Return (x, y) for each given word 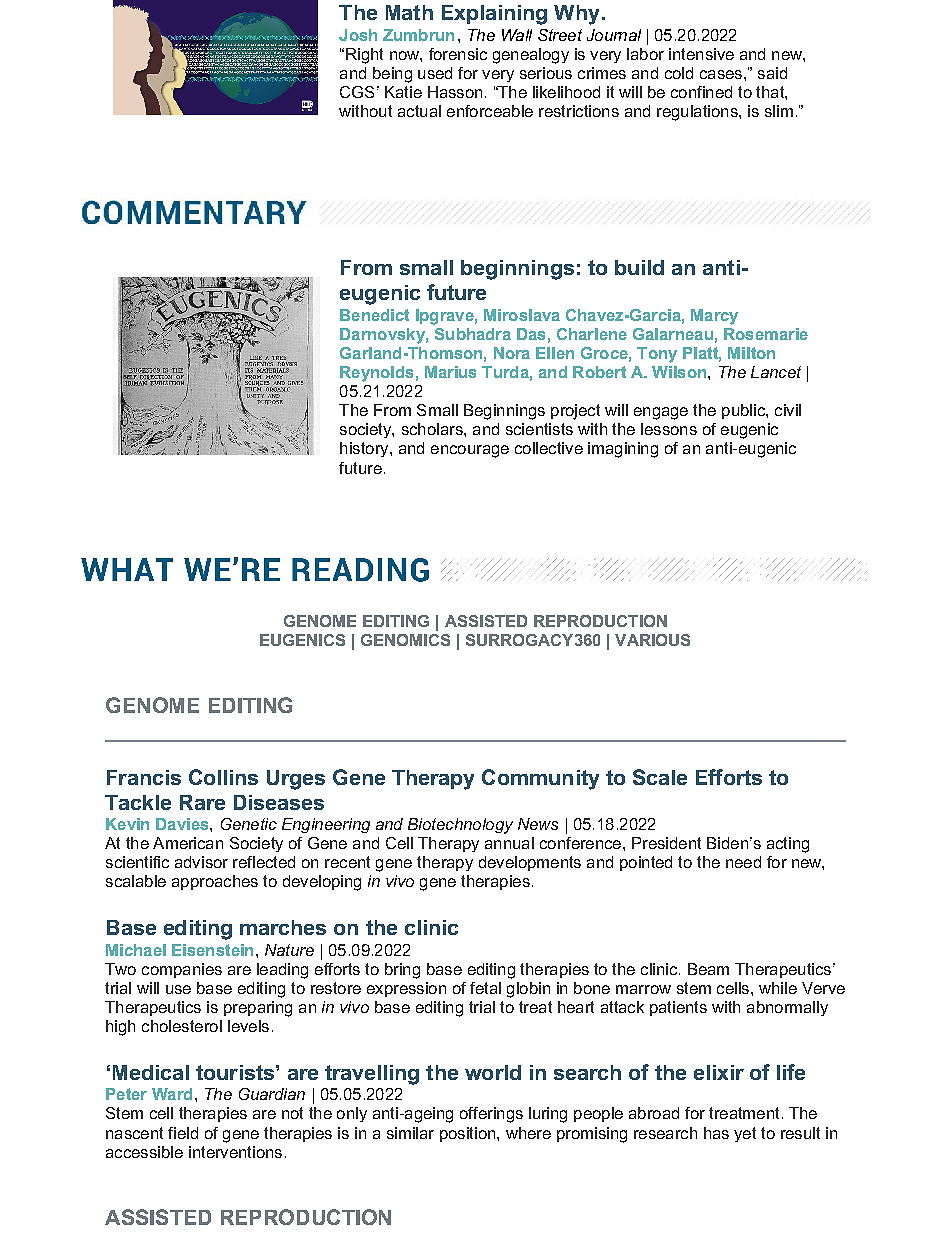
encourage (470, 451)
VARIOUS (652, 640)
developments (530, 863)
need (743, 862)
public (744, 411)
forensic (458, 54)
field (183, 1133)
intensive (701, 54)
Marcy (714, 317)
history (365, 449)
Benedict (374, 315)
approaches (215, 882)
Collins (223, 777)
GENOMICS (405, 640)
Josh (358, 35)
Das (531, 334)
